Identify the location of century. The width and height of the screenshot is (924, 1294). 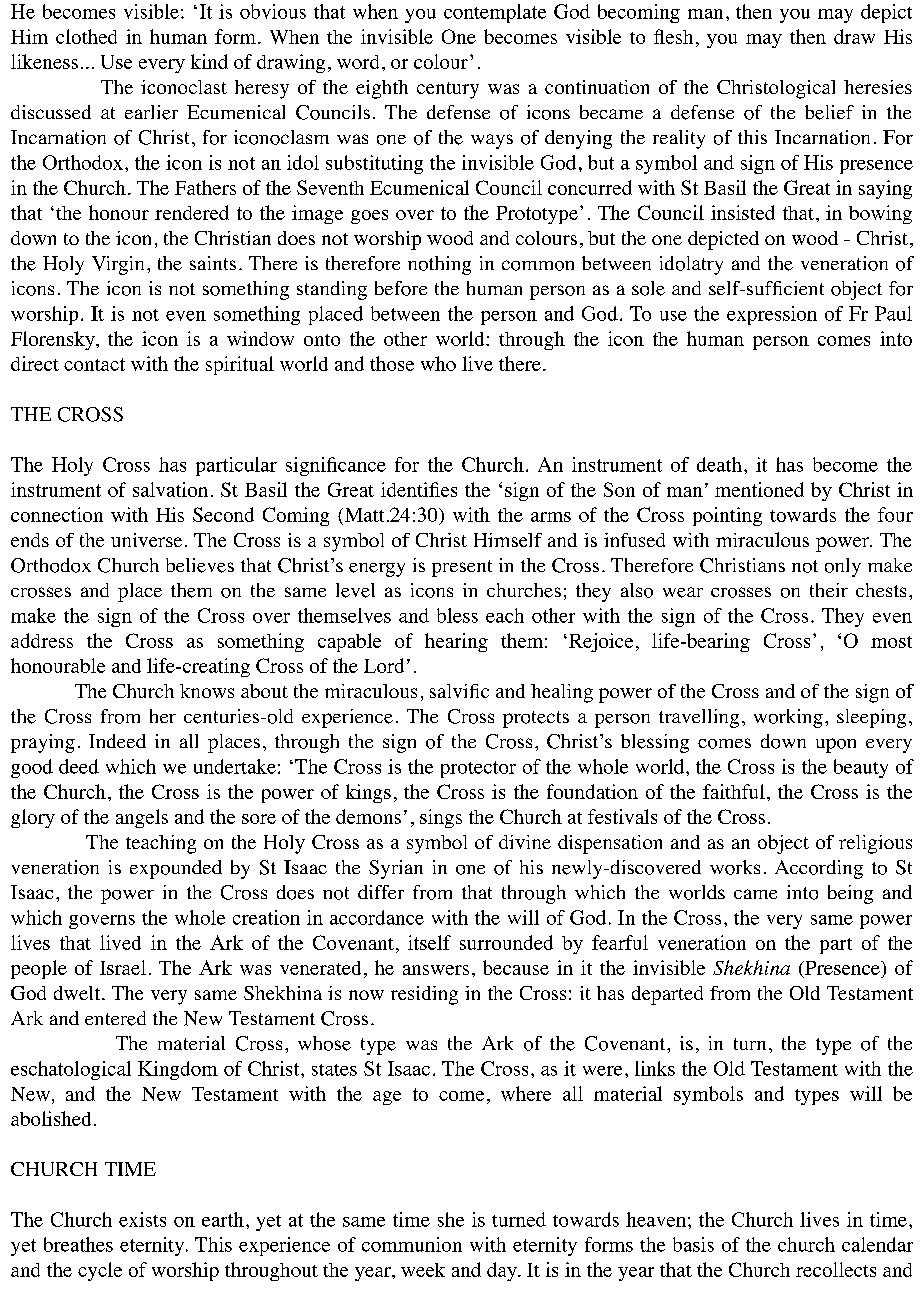
(448, 90).
